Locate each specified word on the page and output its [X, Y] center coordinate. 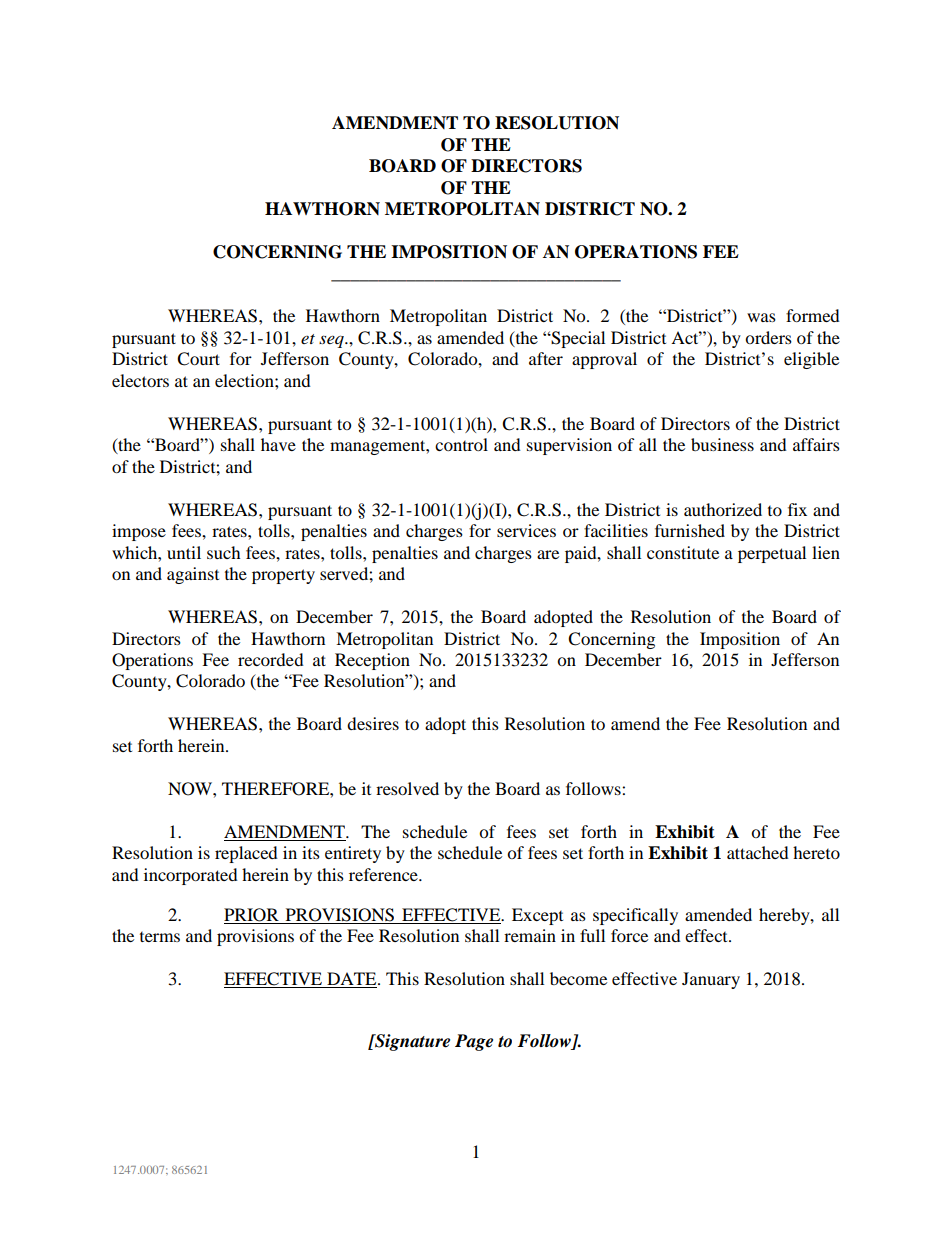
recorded [271, 659]
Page [474, 1042]
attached [758, 852]
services [526, 530]
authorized [723, 509]
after [546, 358]
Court [198, 359]
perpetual [772, 554]
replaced [246, 854]
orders [768, 337]
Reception [372, 661]
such [224, 552]
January [711, 980]
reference [384, 874]
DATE [352, 980]
